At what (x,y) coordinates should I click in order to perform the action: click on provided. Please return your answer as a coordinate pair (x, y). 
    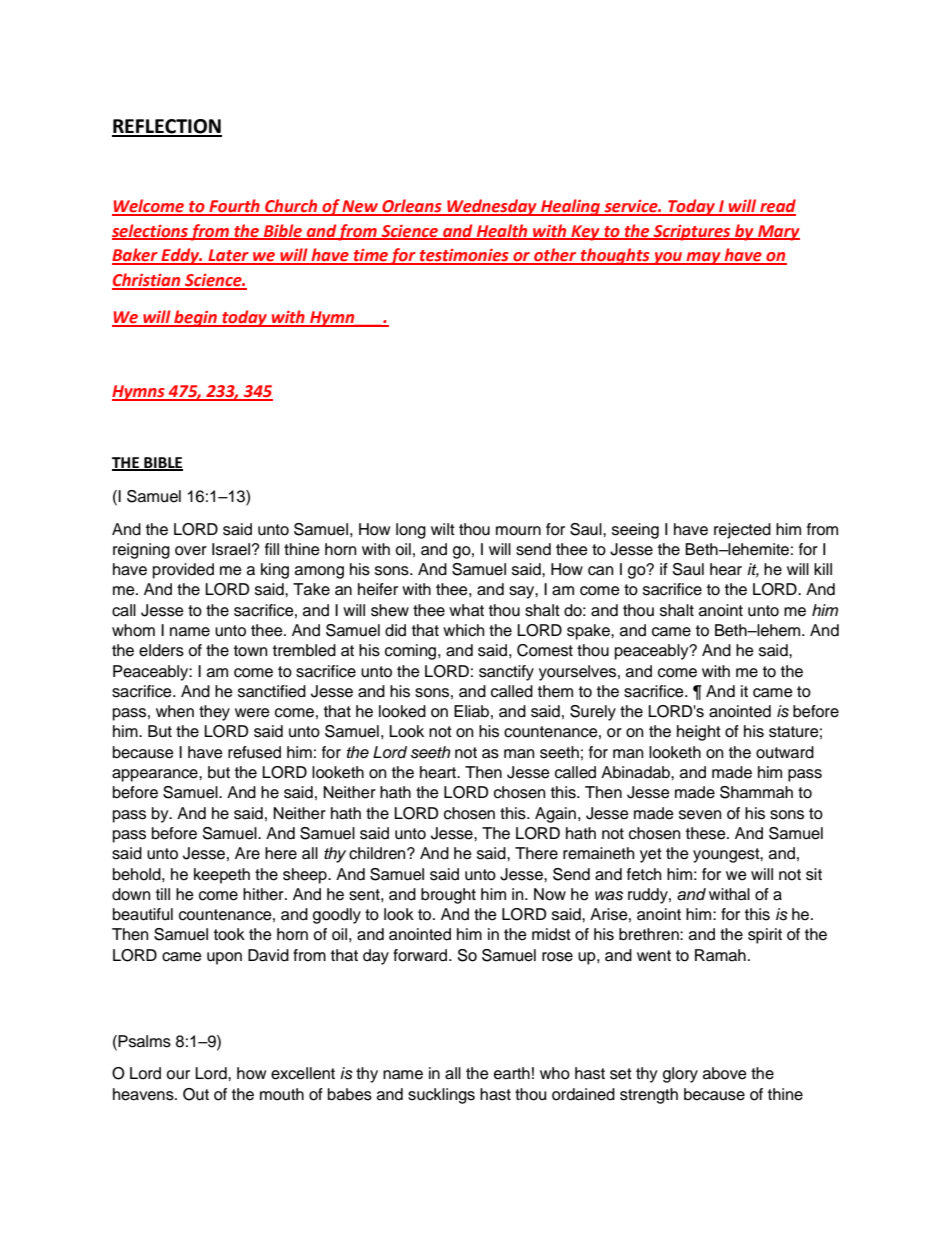
    Looking at the image, I should click on (183, 571).
